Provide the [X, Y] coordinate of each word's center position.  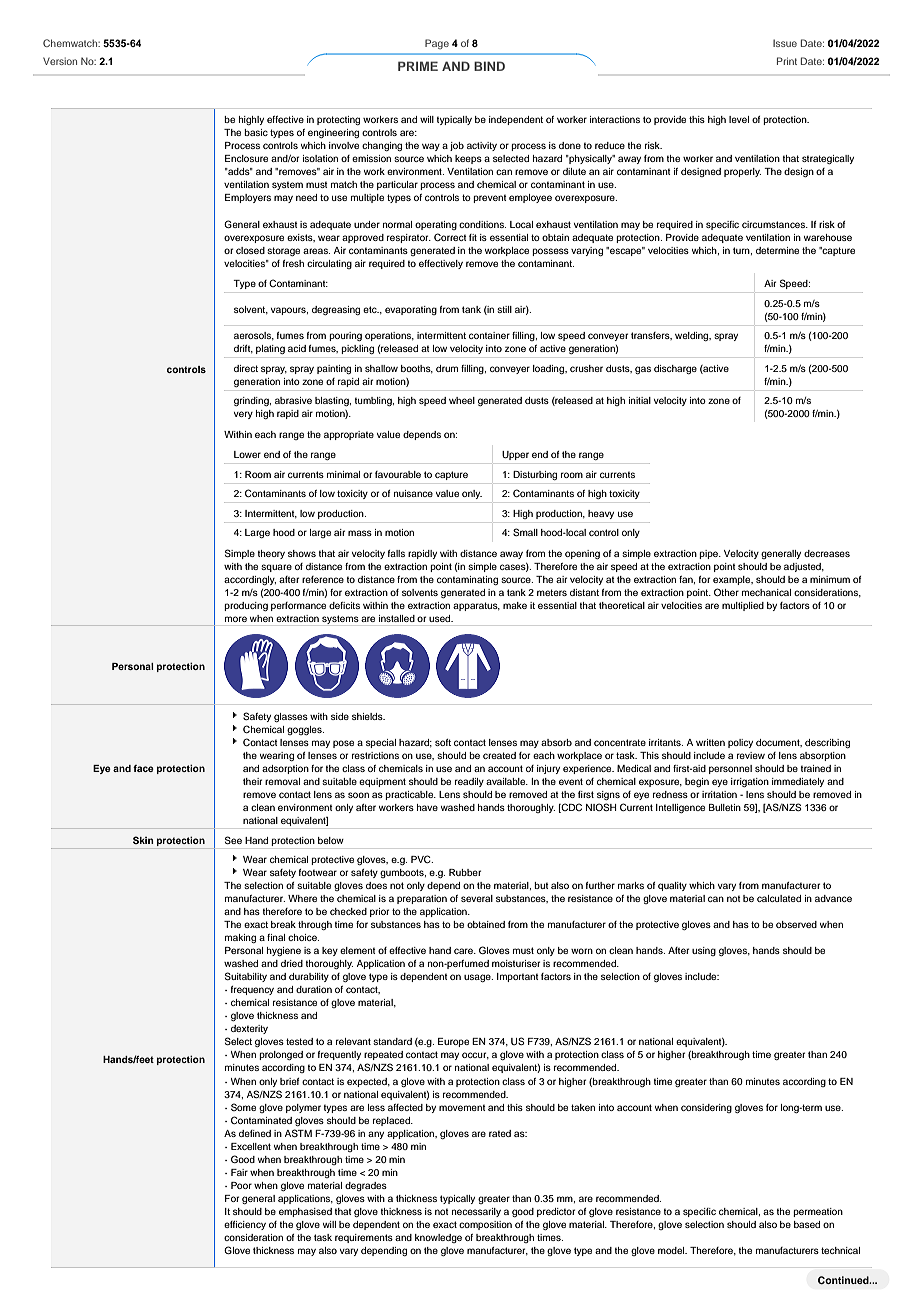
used [441, 618]
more [236, 619]
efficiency [245, 1225]
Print [787, 61]
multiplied [743, 606]
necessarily [476, 1212]
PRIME [418, 66]
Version [60, 61]
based [807, 1224]
